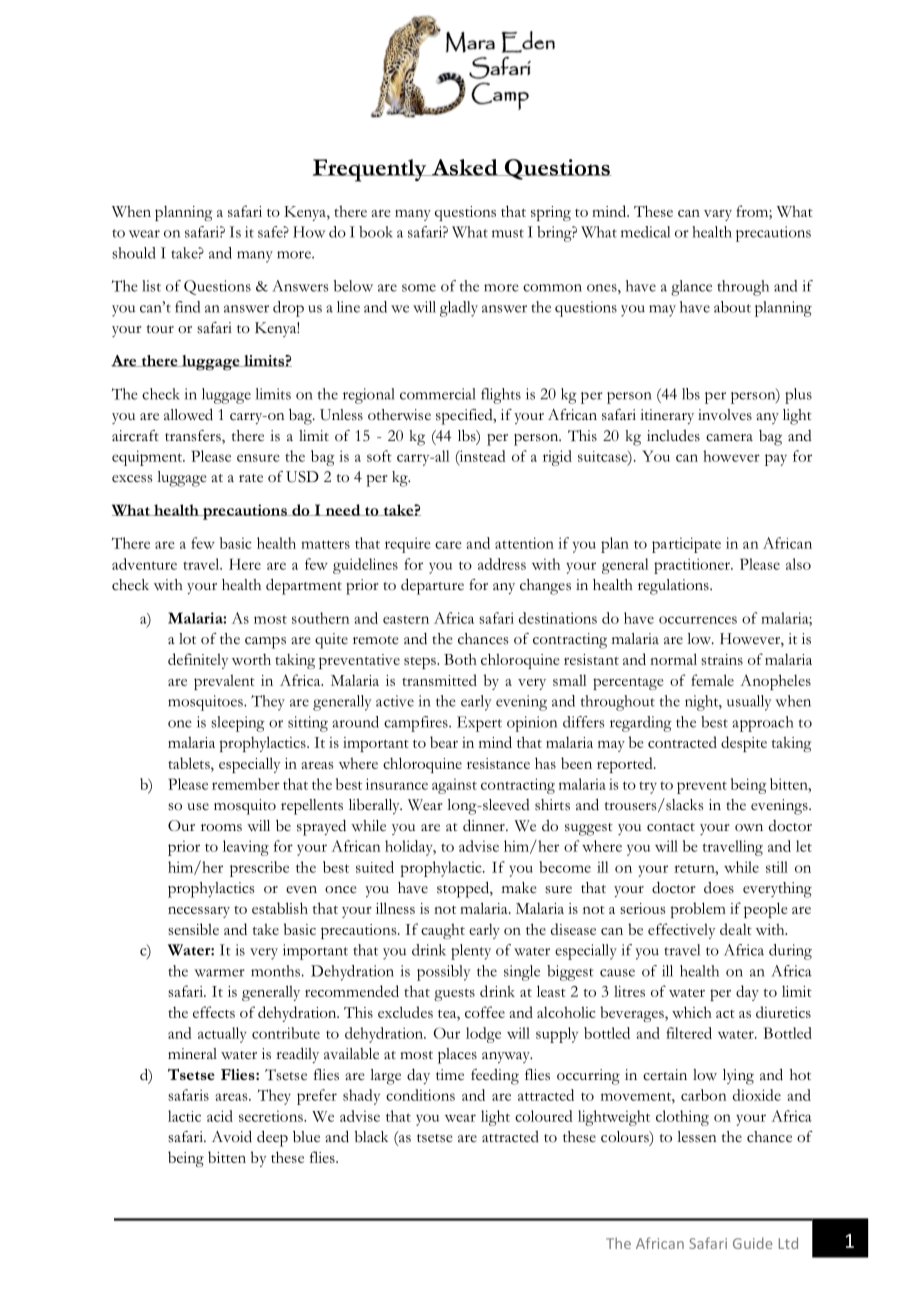  I want to click on prevalent, so click(224, 682).
